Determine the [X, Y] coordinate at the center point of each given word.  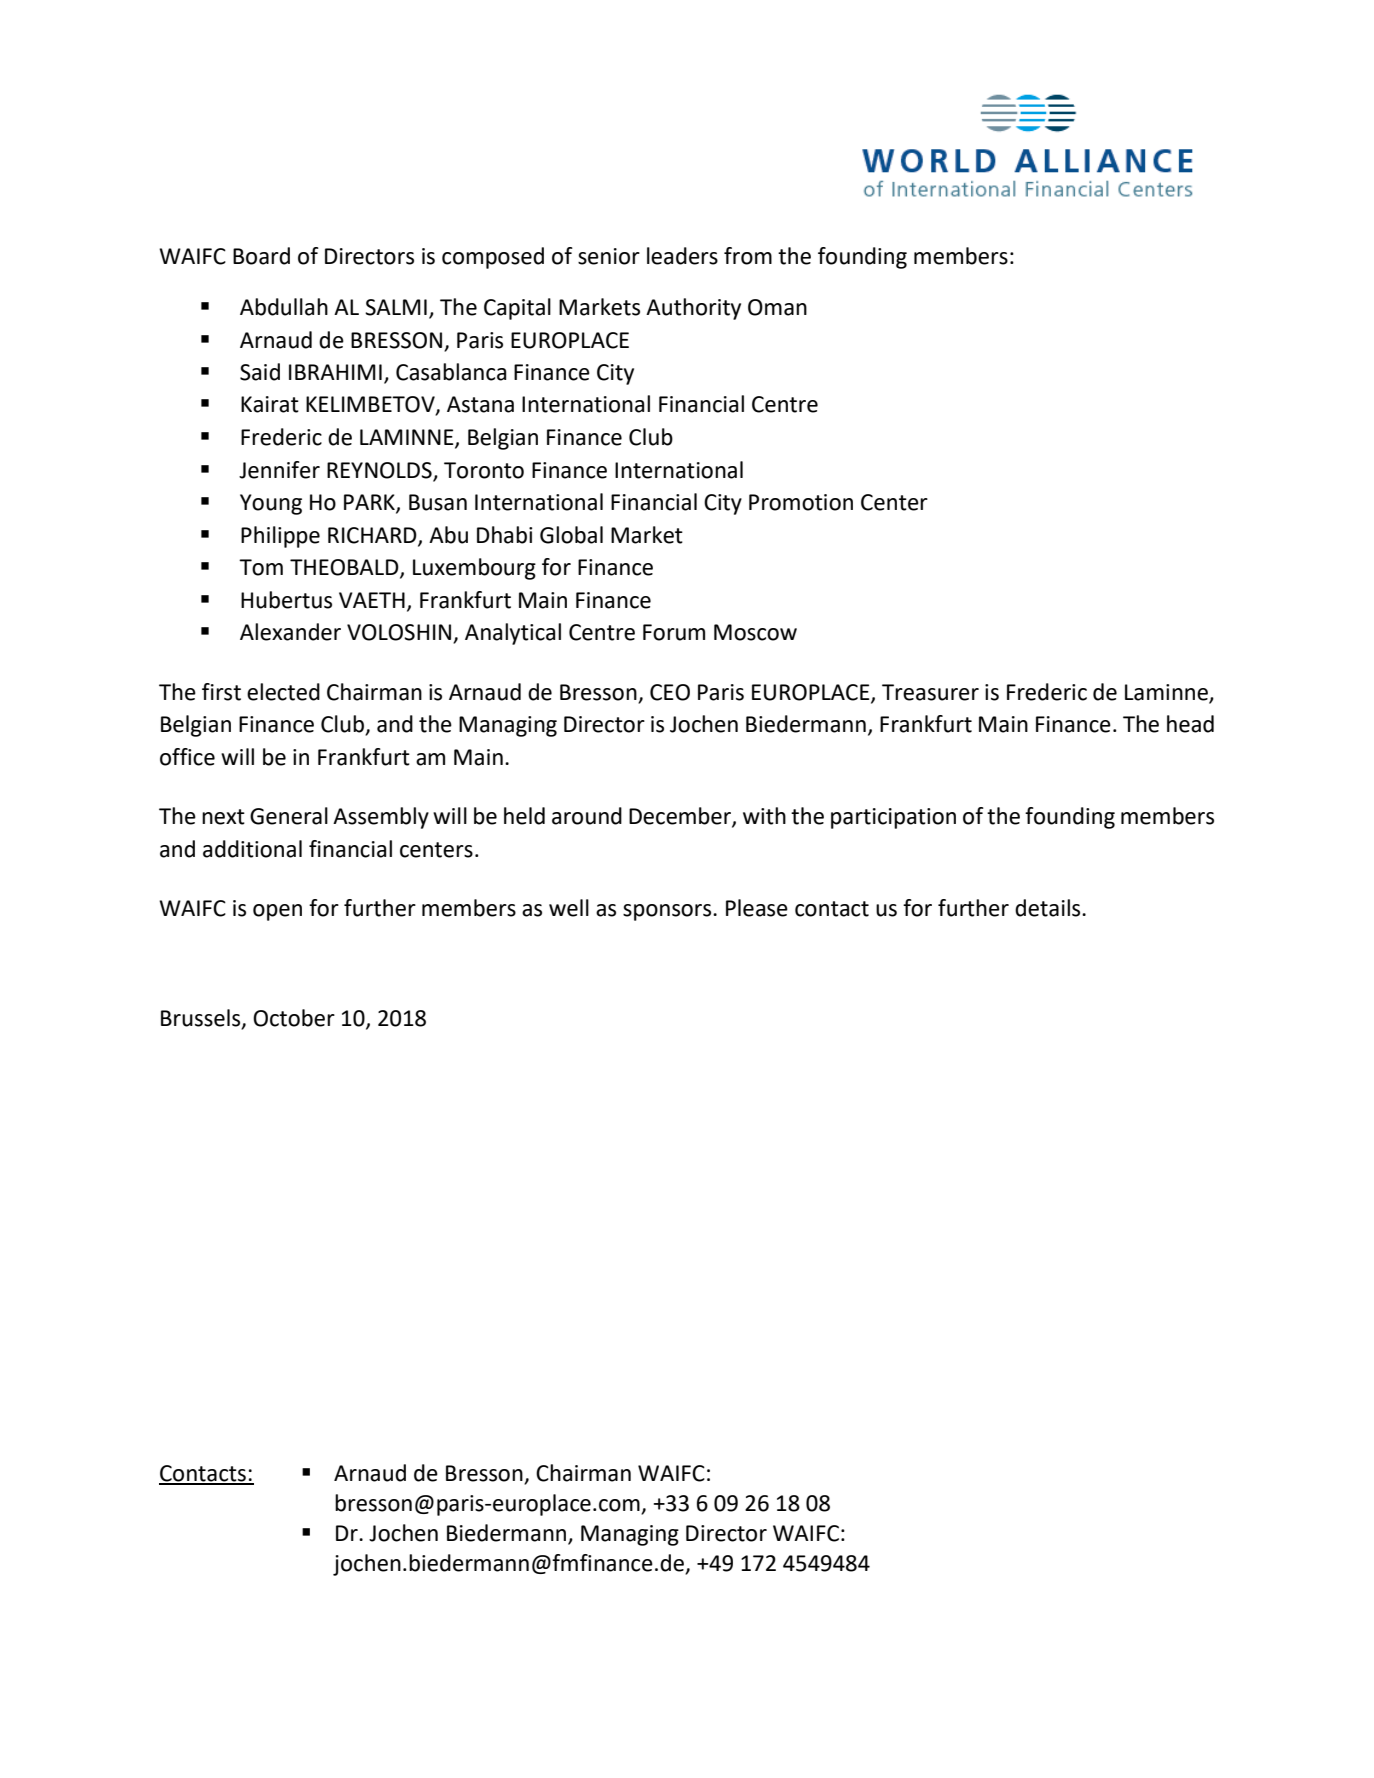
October [294, 1018]
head [1190, 724]
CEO [670, 692]
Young [271, 504]
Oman [777, 307]
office [187, 757]
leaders [682, 256]
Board [261, 256]
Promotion [801, 502]
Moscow [755, 632]
